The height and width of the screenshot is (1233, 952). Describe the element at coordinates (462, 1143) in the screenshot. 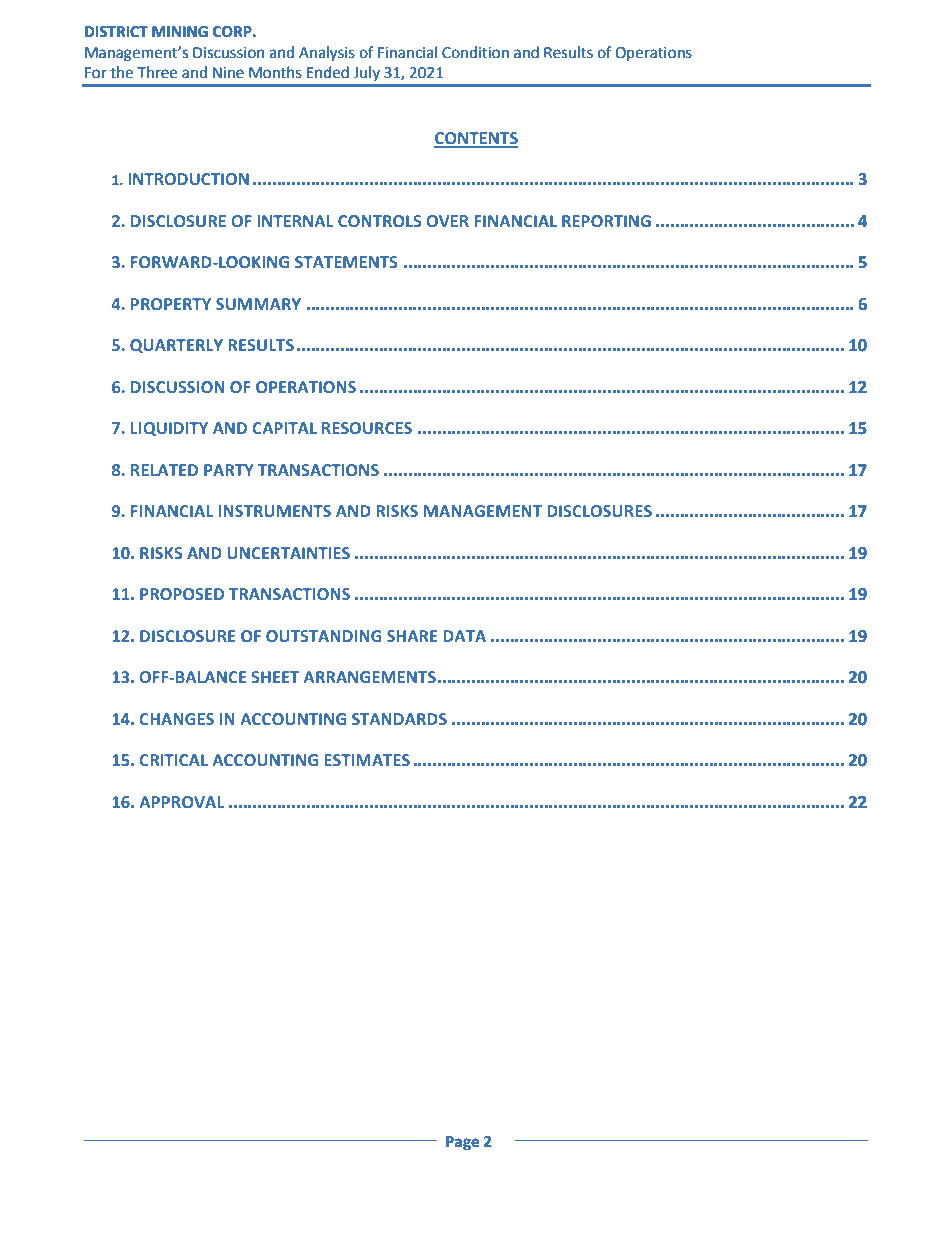

I see `Page` at that location.
